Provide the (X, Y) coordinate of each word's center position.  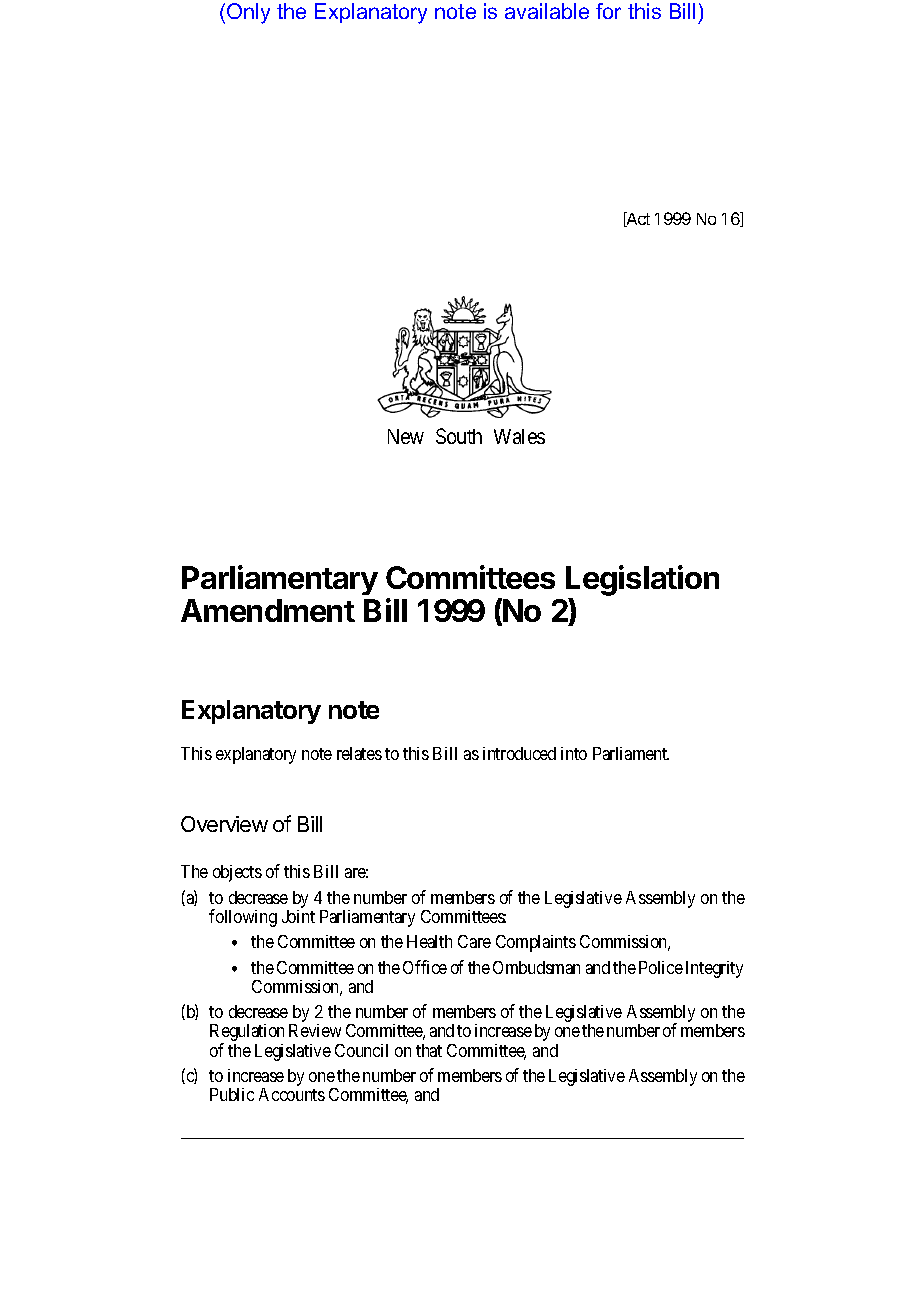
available (547, 11)
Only (248, 13)
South (459, 436)
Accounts (292, 1094)
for (608, 11)
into (574, 753)
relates (359, 753)
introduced (519, 753)
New (406, 436)
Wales (519, 436)
